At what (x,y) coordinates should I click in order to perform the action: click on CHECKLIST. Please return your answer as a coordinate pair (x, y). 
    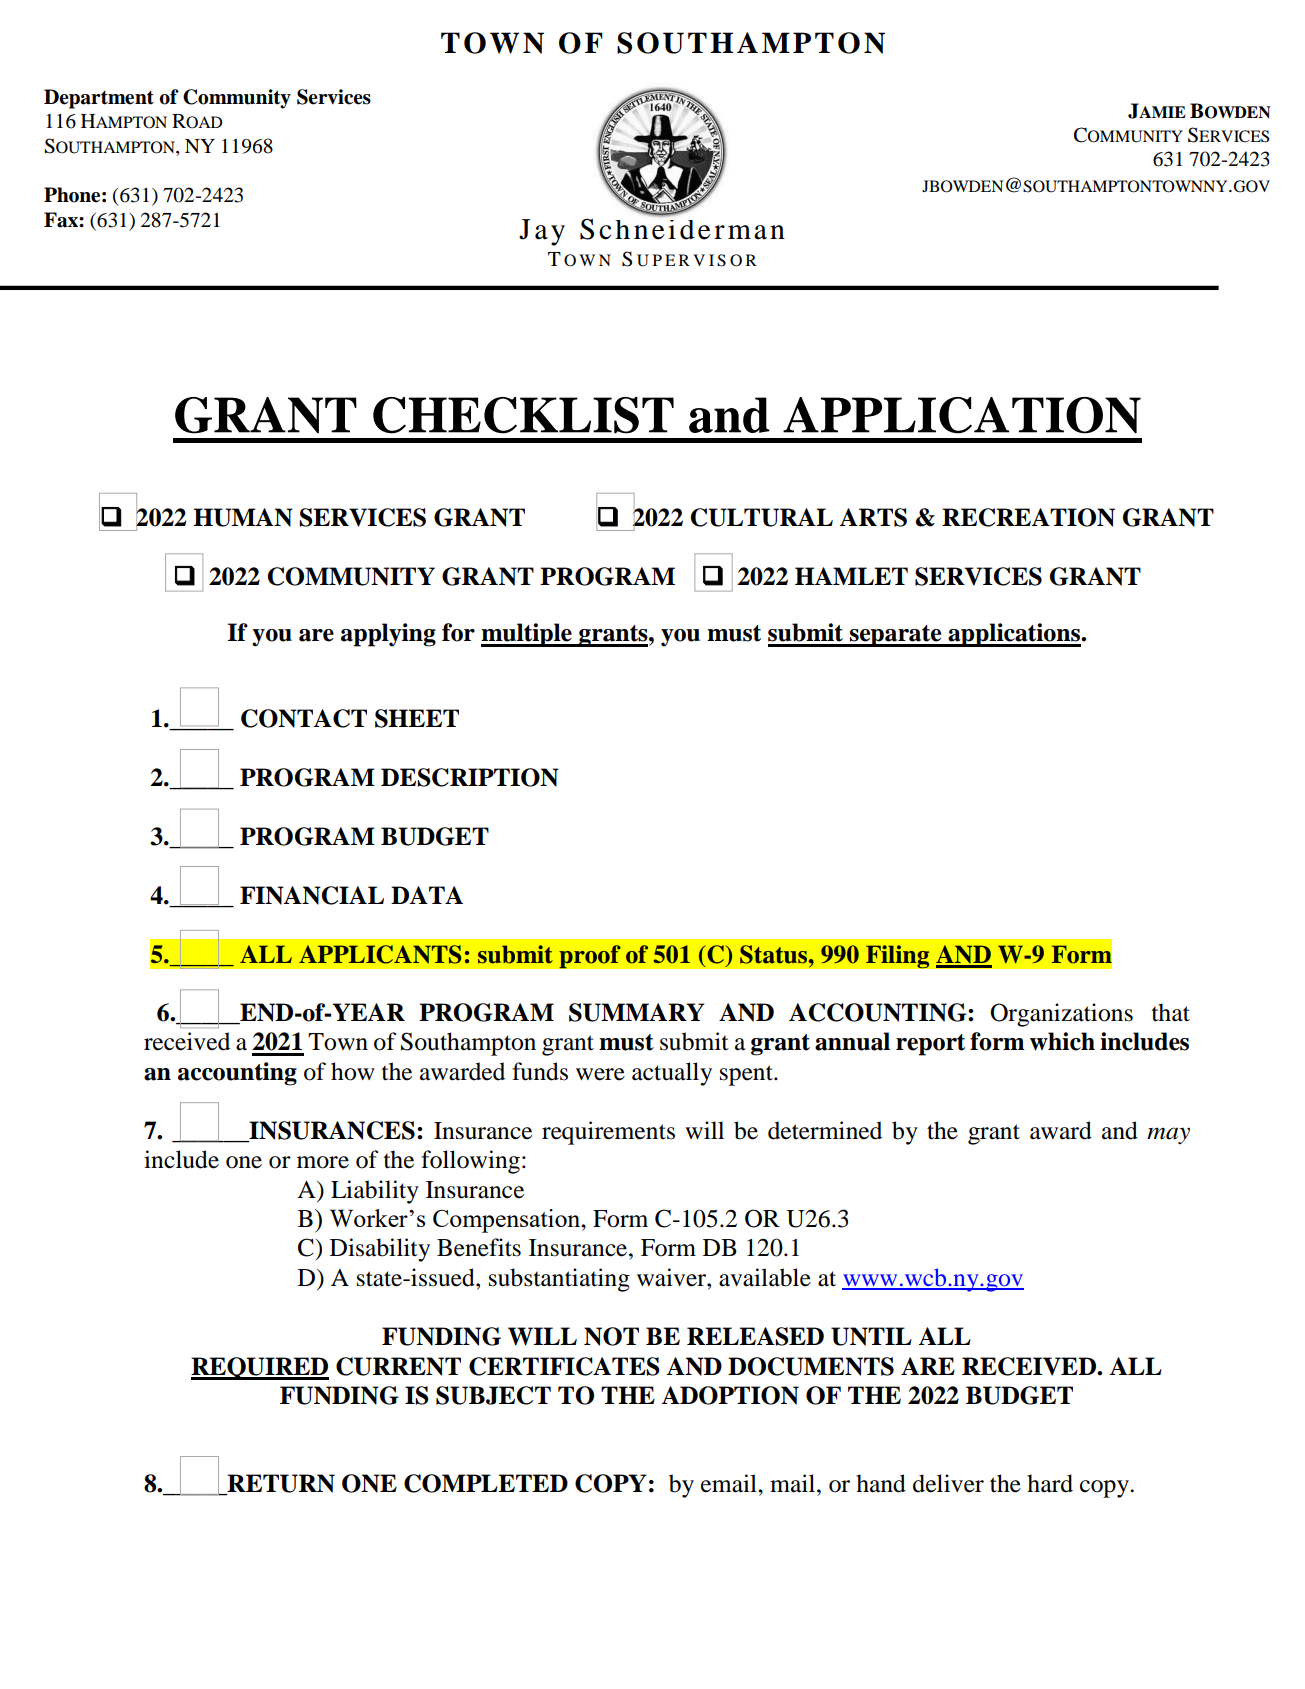
    Looking at the image, I should click on (523, 415).
